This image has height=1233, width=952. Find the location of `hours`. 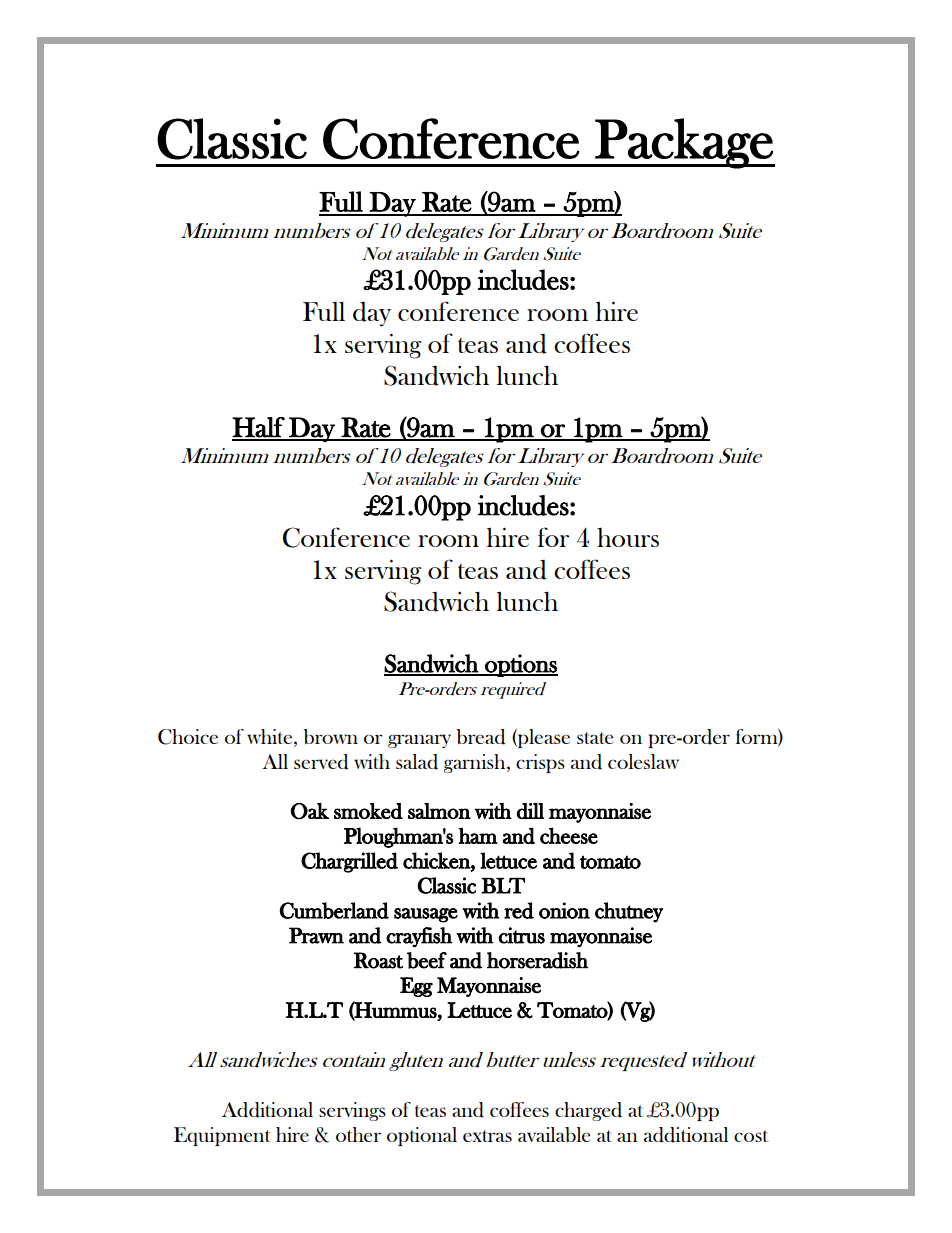

hours is located at coordinates (628, 537).
